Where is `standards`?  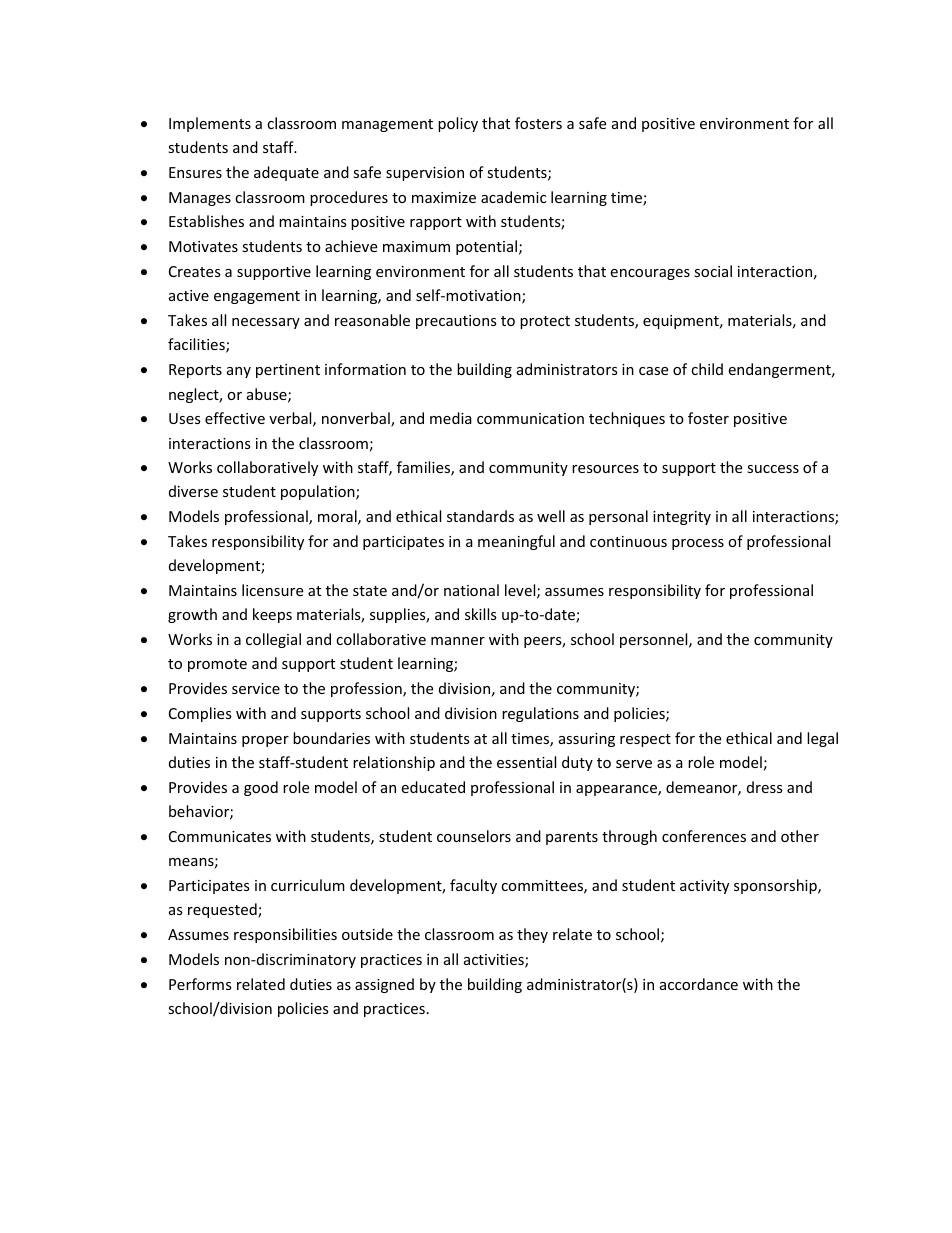
standards is located at coordinates (480, 516).
